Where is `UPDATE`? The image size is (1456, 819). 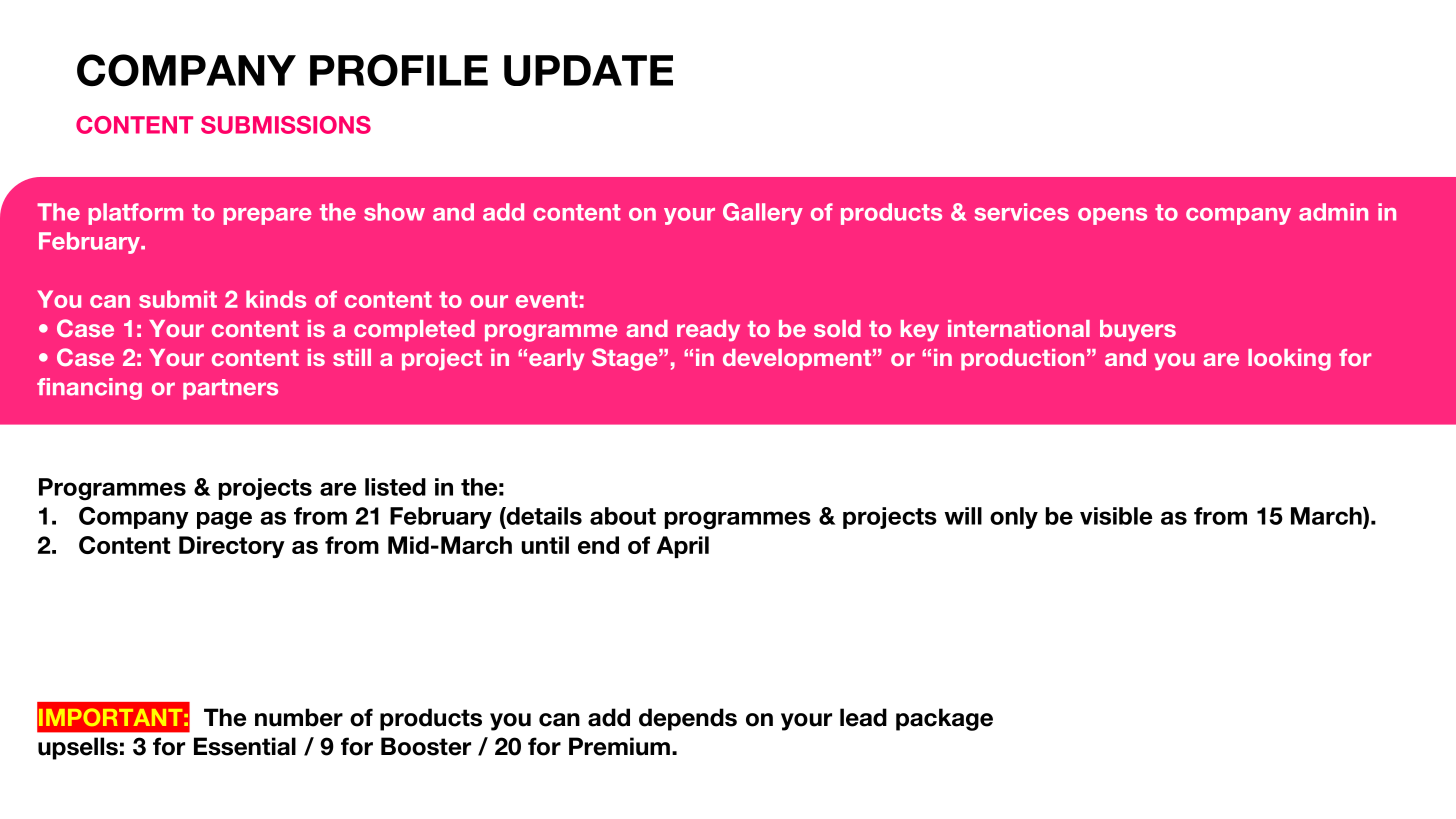
UPDATE is located at coordinates (588, 70).
